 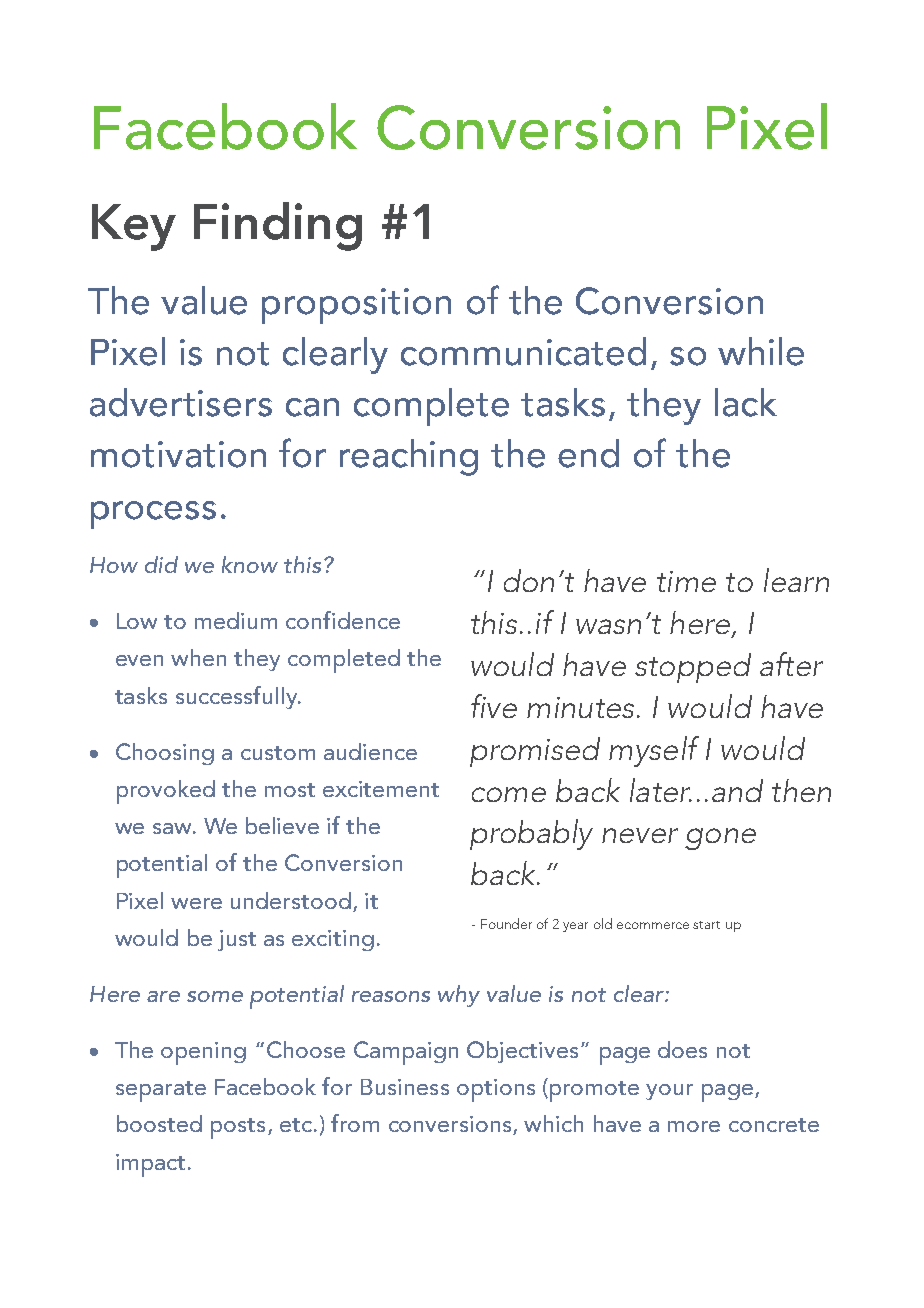 What do you see at coordinates (178, 454) in the document?
I see `motivation` at bounding box center [178, 454].
